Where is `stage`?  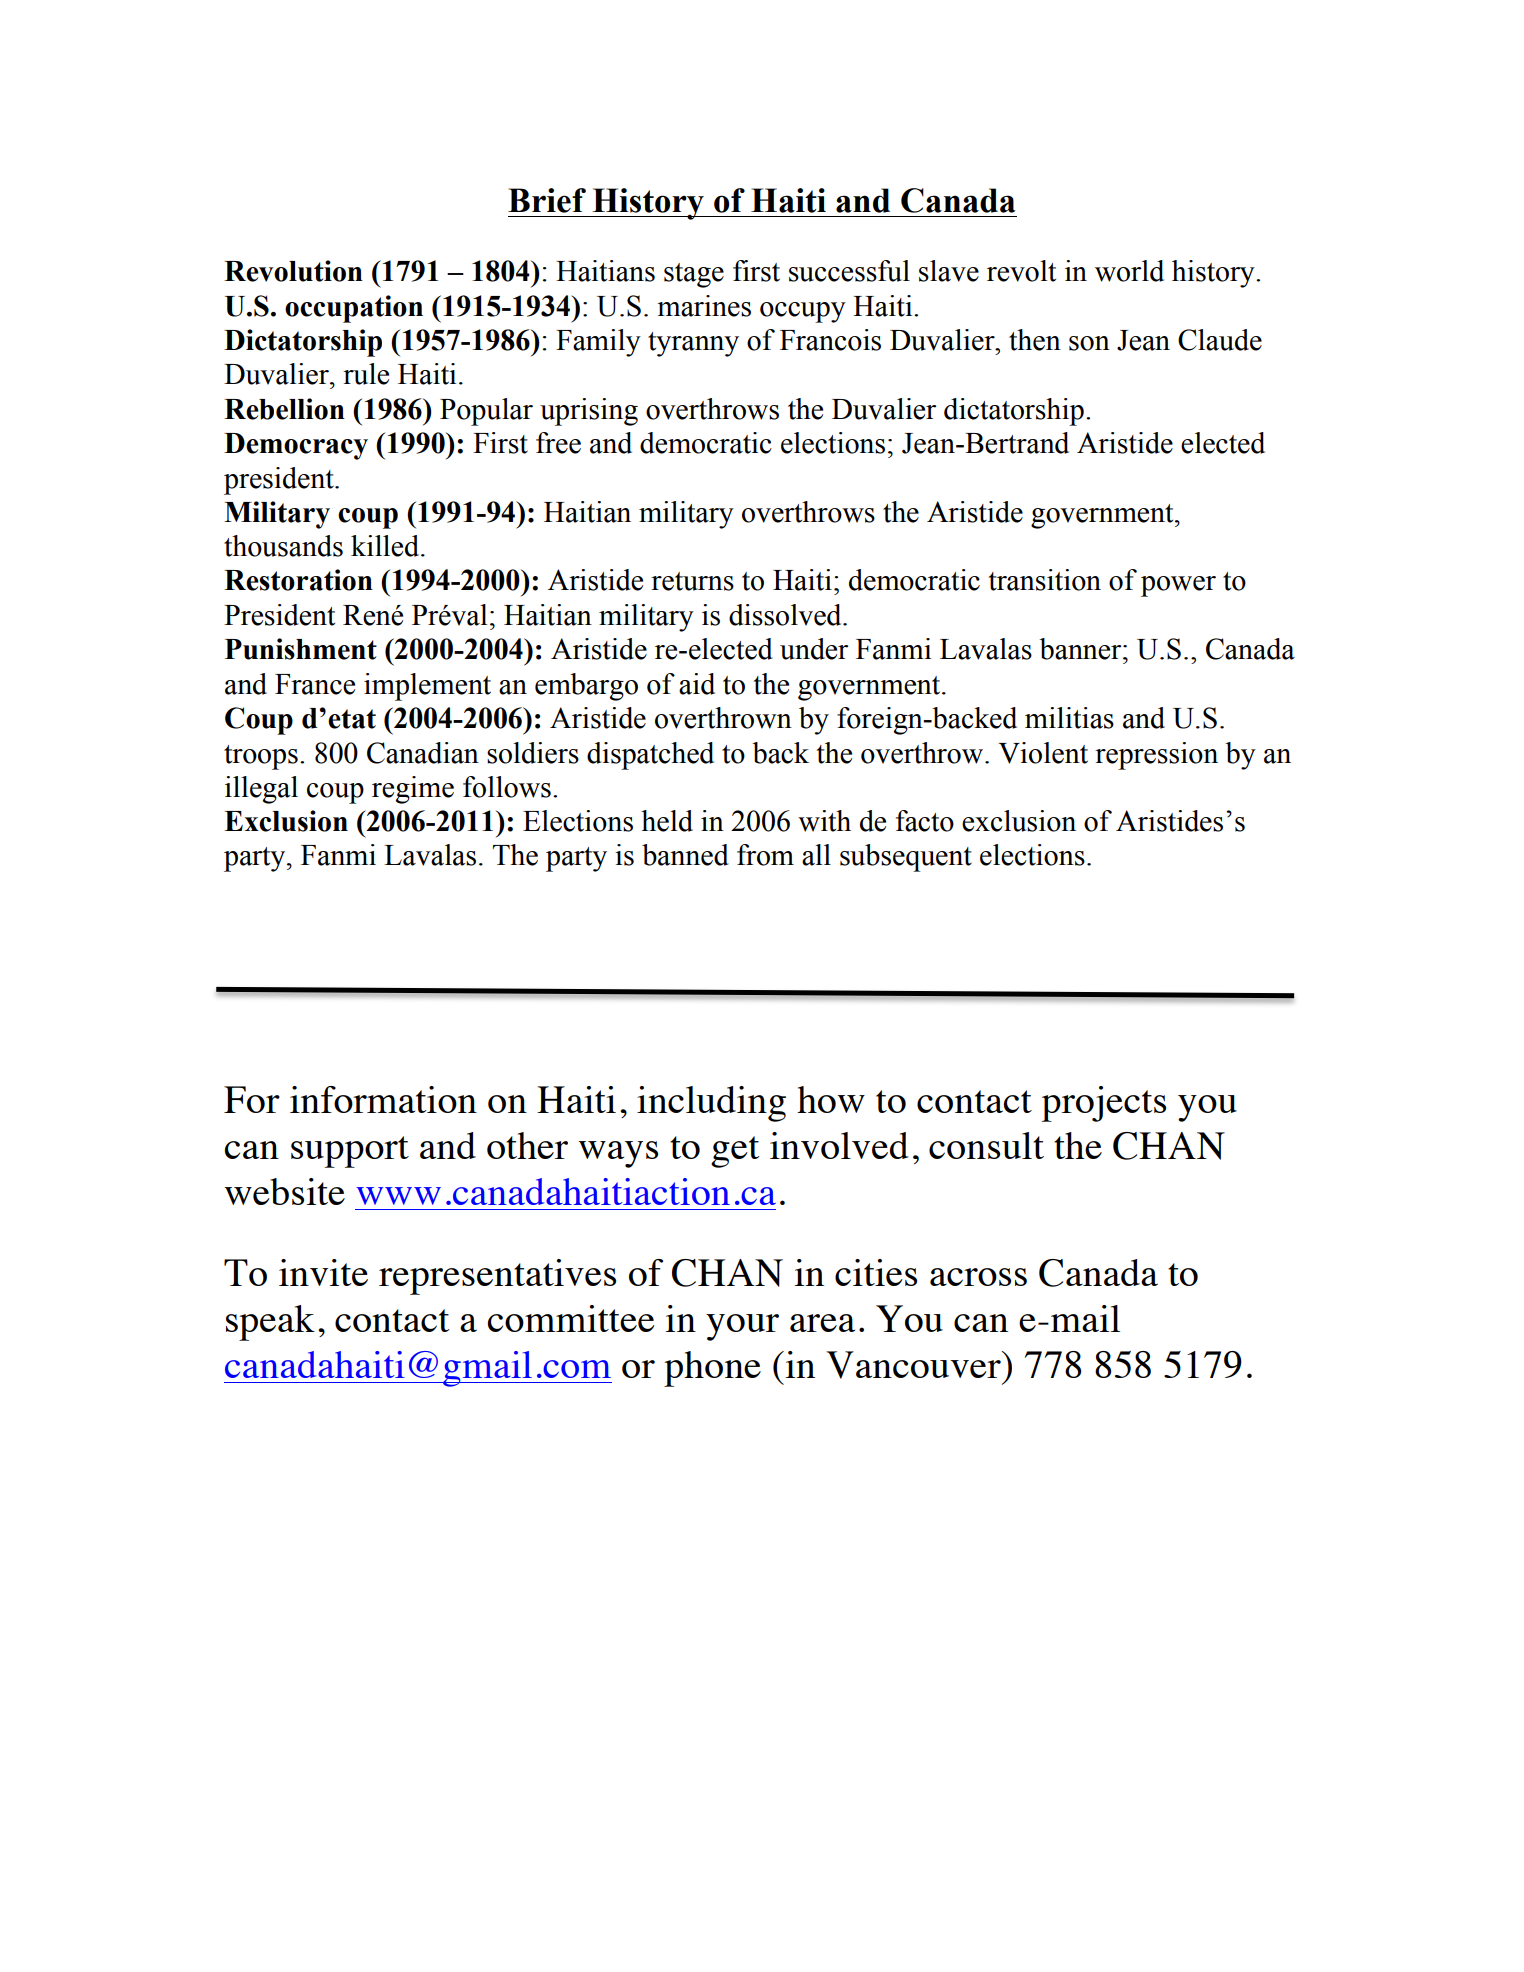 stage is located at coordinates (694, 275).
